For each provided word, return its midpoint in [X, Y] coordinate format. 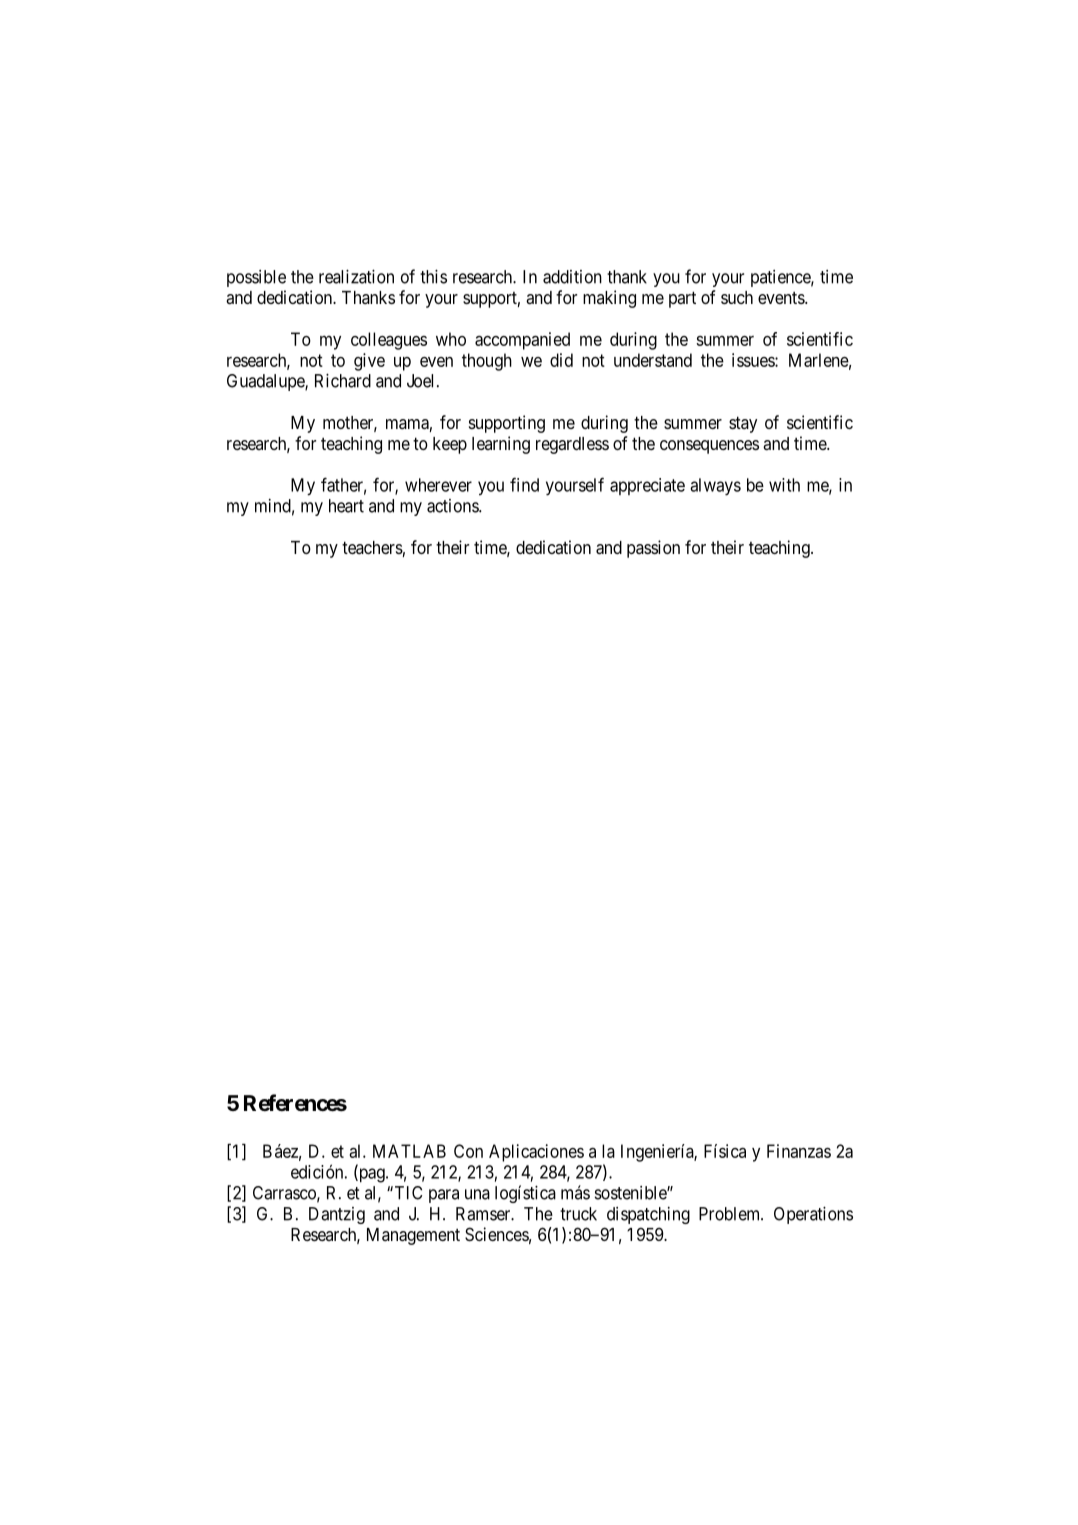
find [524, 484]
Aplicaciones [536, 1153]
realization [356, 276]
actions [453, 506]
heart [346, 506]
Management [413, 1236]
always [715, 487]
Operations [813, 1215]
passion [653, 549]
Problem [731, 1214]
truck [578, 1214]
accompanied [522, 341]
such [737, 297]
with [784, 485]
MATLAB [409, 1151]
